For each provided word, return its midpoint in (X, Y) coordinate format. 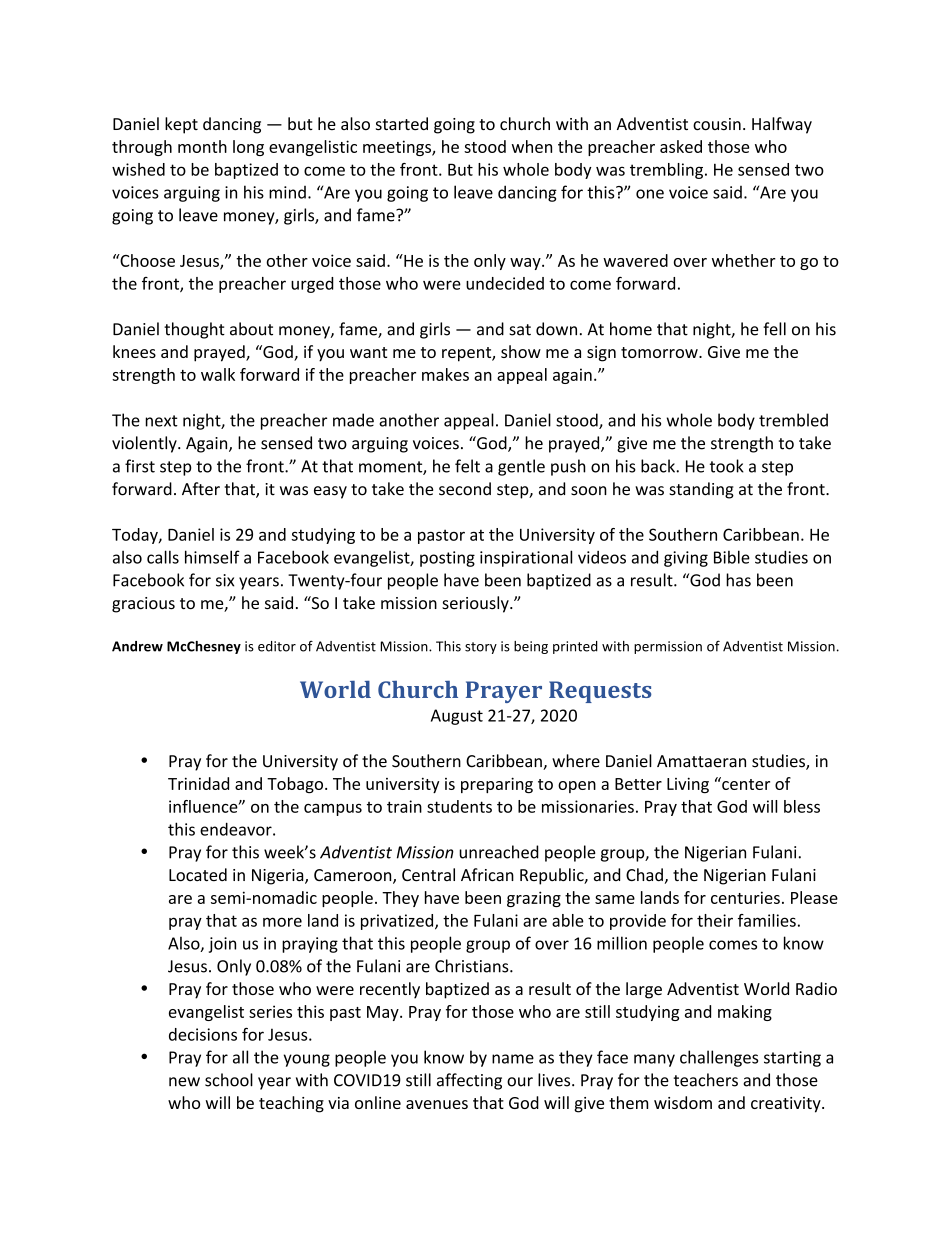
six (225, 580)
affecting (469, 1081)
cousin (717, 124)
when (532, 146)
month (202, 146)
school (229, 1080)
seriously (476, 604)
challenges (719, 1058)
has (738, 580)
